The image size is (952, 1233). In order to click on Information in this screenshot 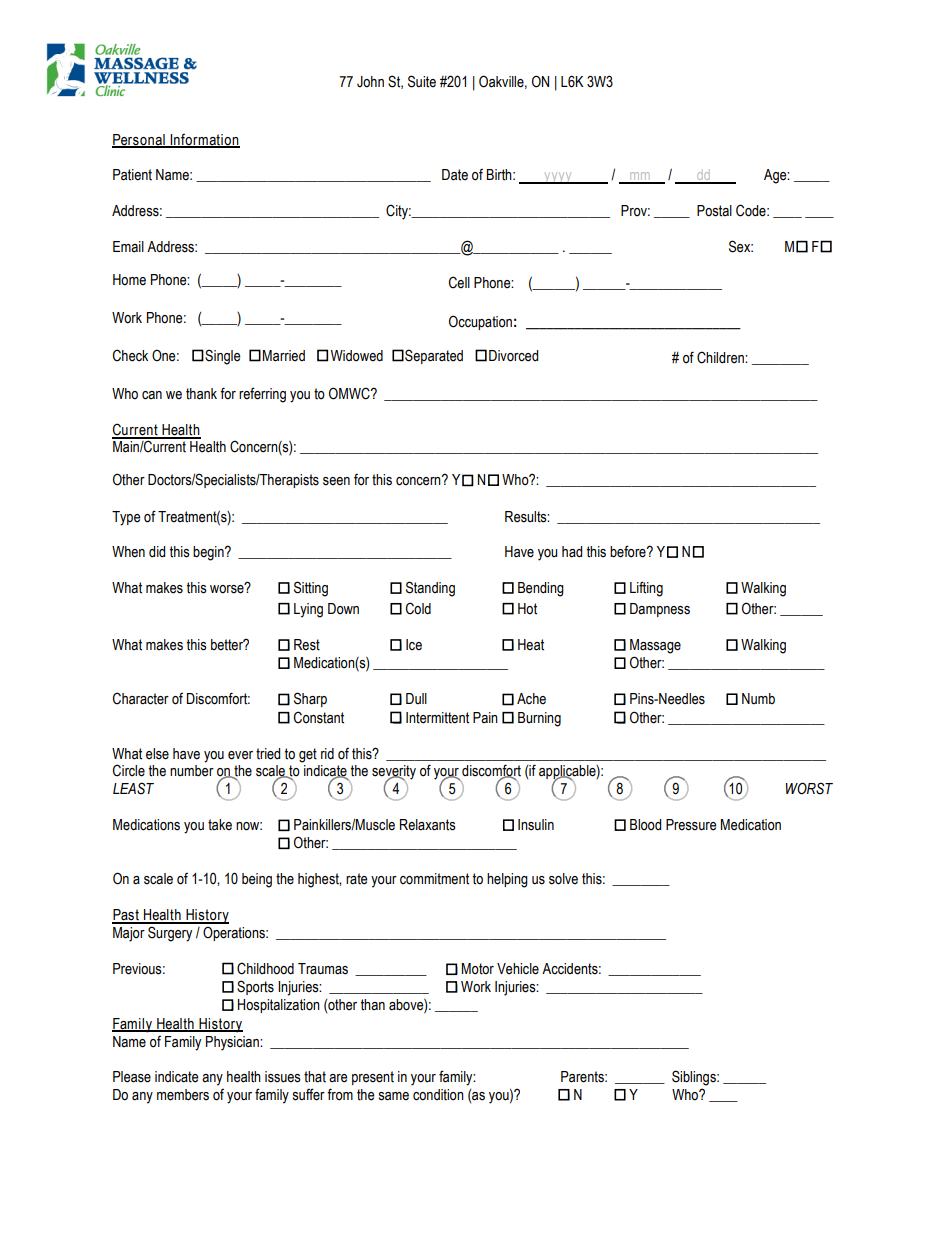, I will do `click(204, 140)`.
